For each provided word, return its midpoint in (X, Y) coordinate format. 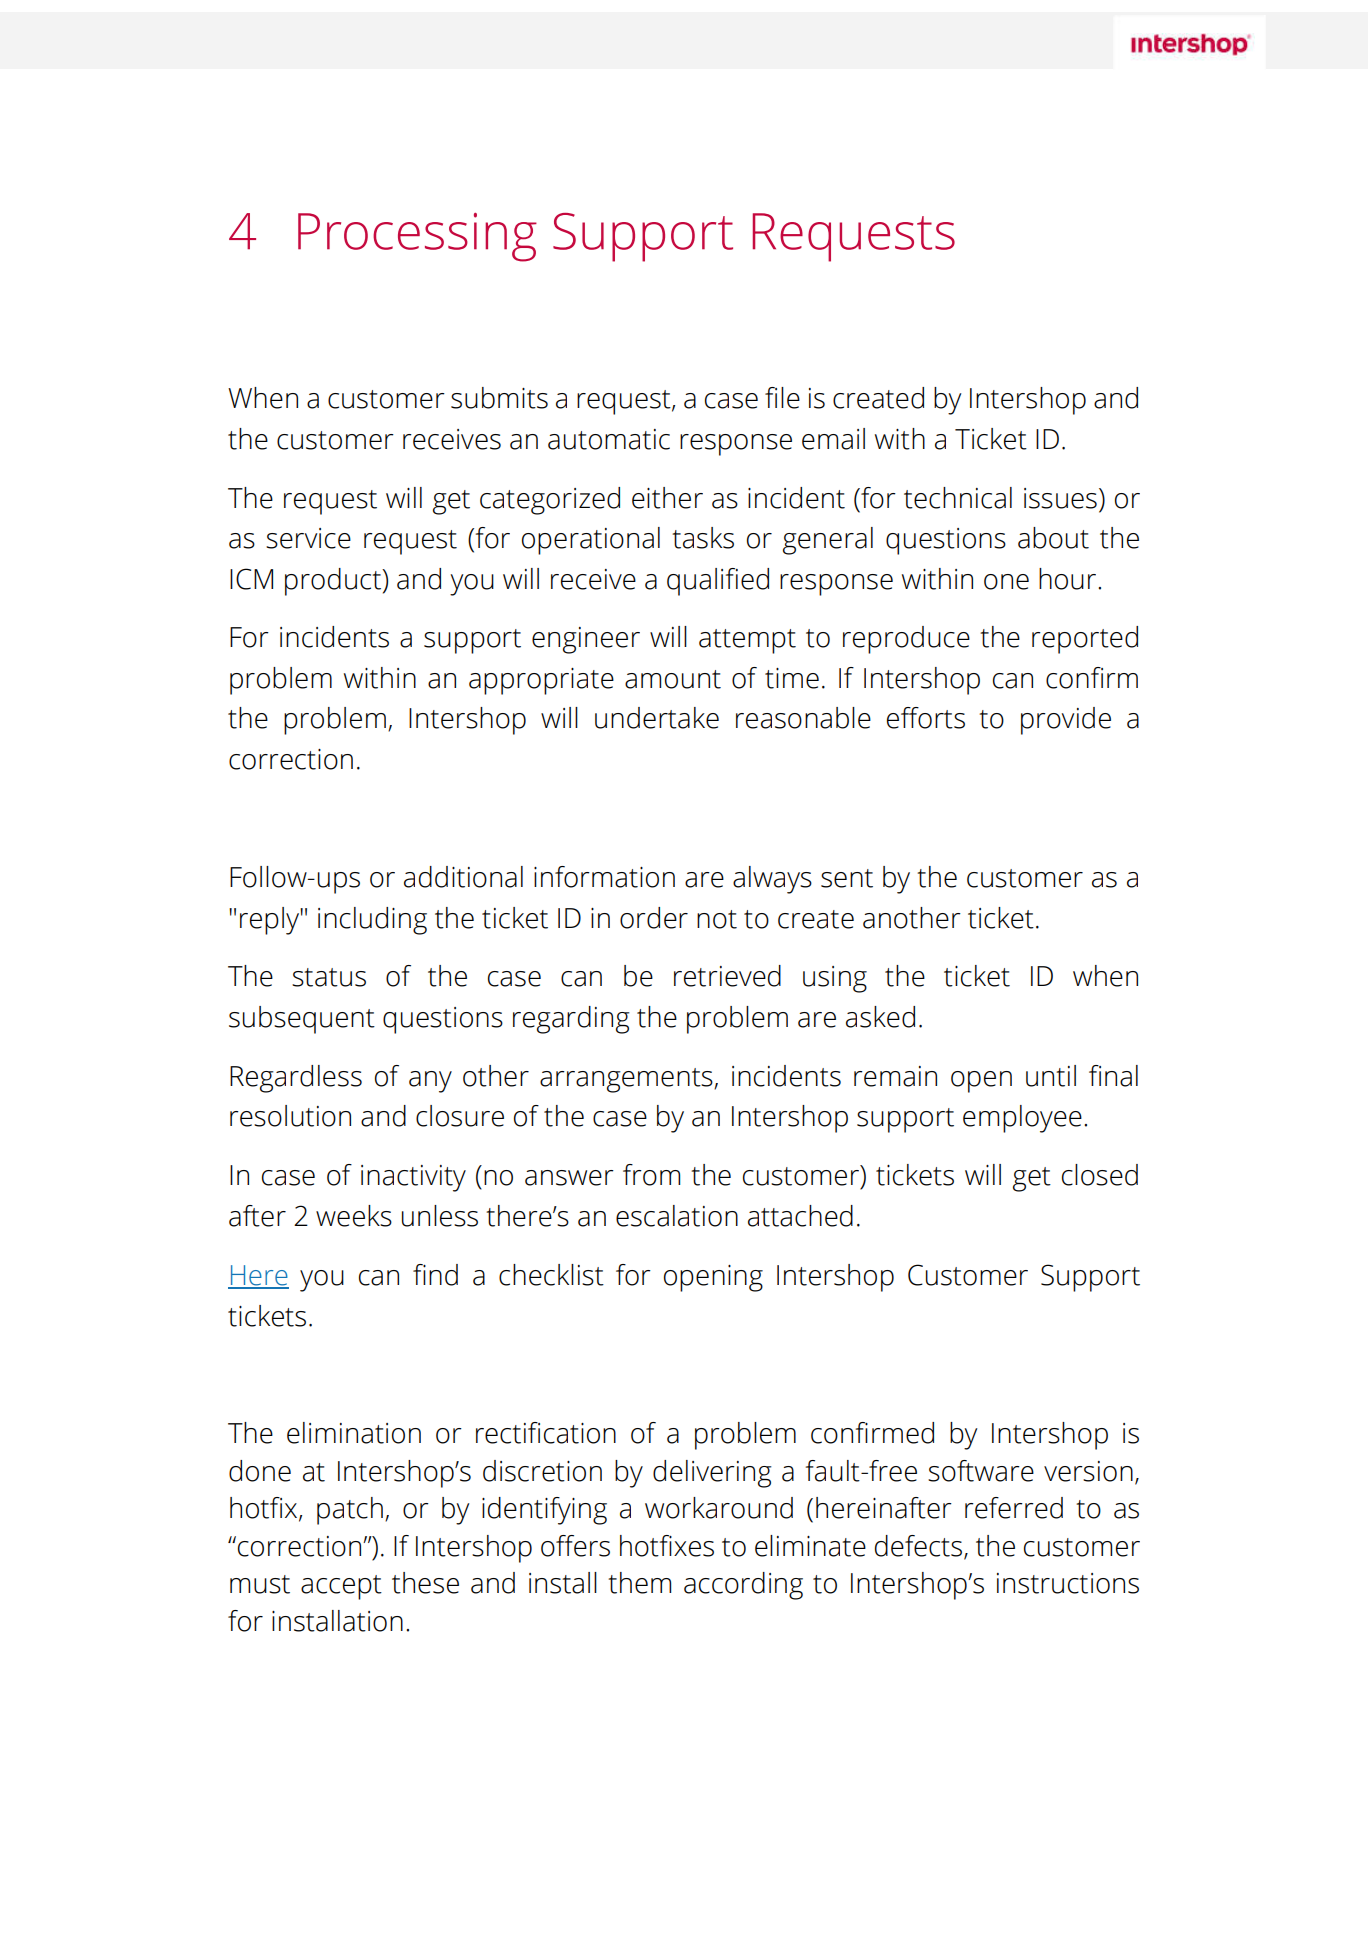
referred (1014, 1508)
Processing (417, 237)
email (833, 439)
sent (847, 878)
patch (350, 1511)
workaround (719, 1508)
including (372, 921)
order (654, 918)
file (782, 398)
